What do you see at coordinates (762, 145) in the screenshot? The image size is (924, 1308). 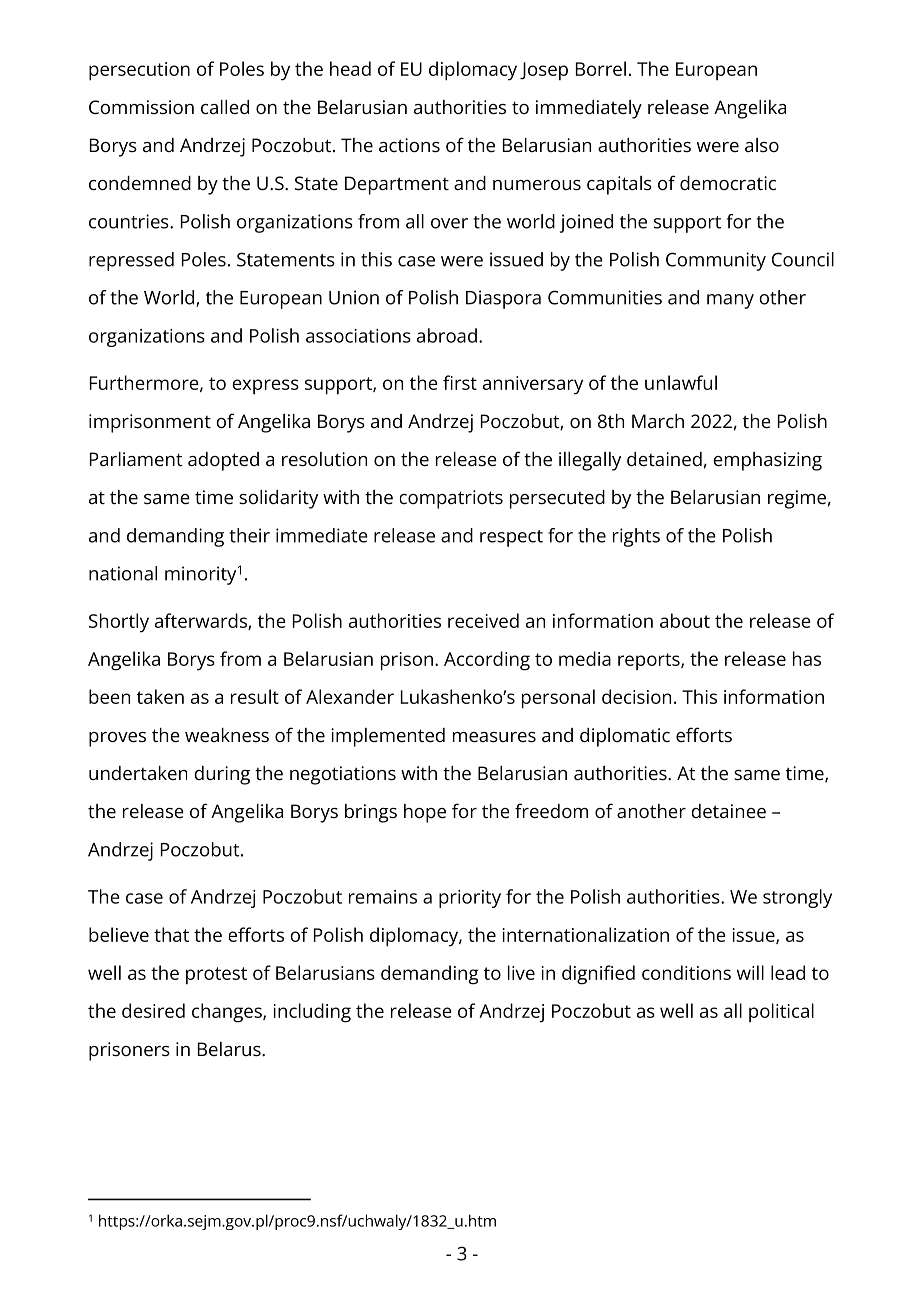 I see `also` at bounding box center [762, 145].
